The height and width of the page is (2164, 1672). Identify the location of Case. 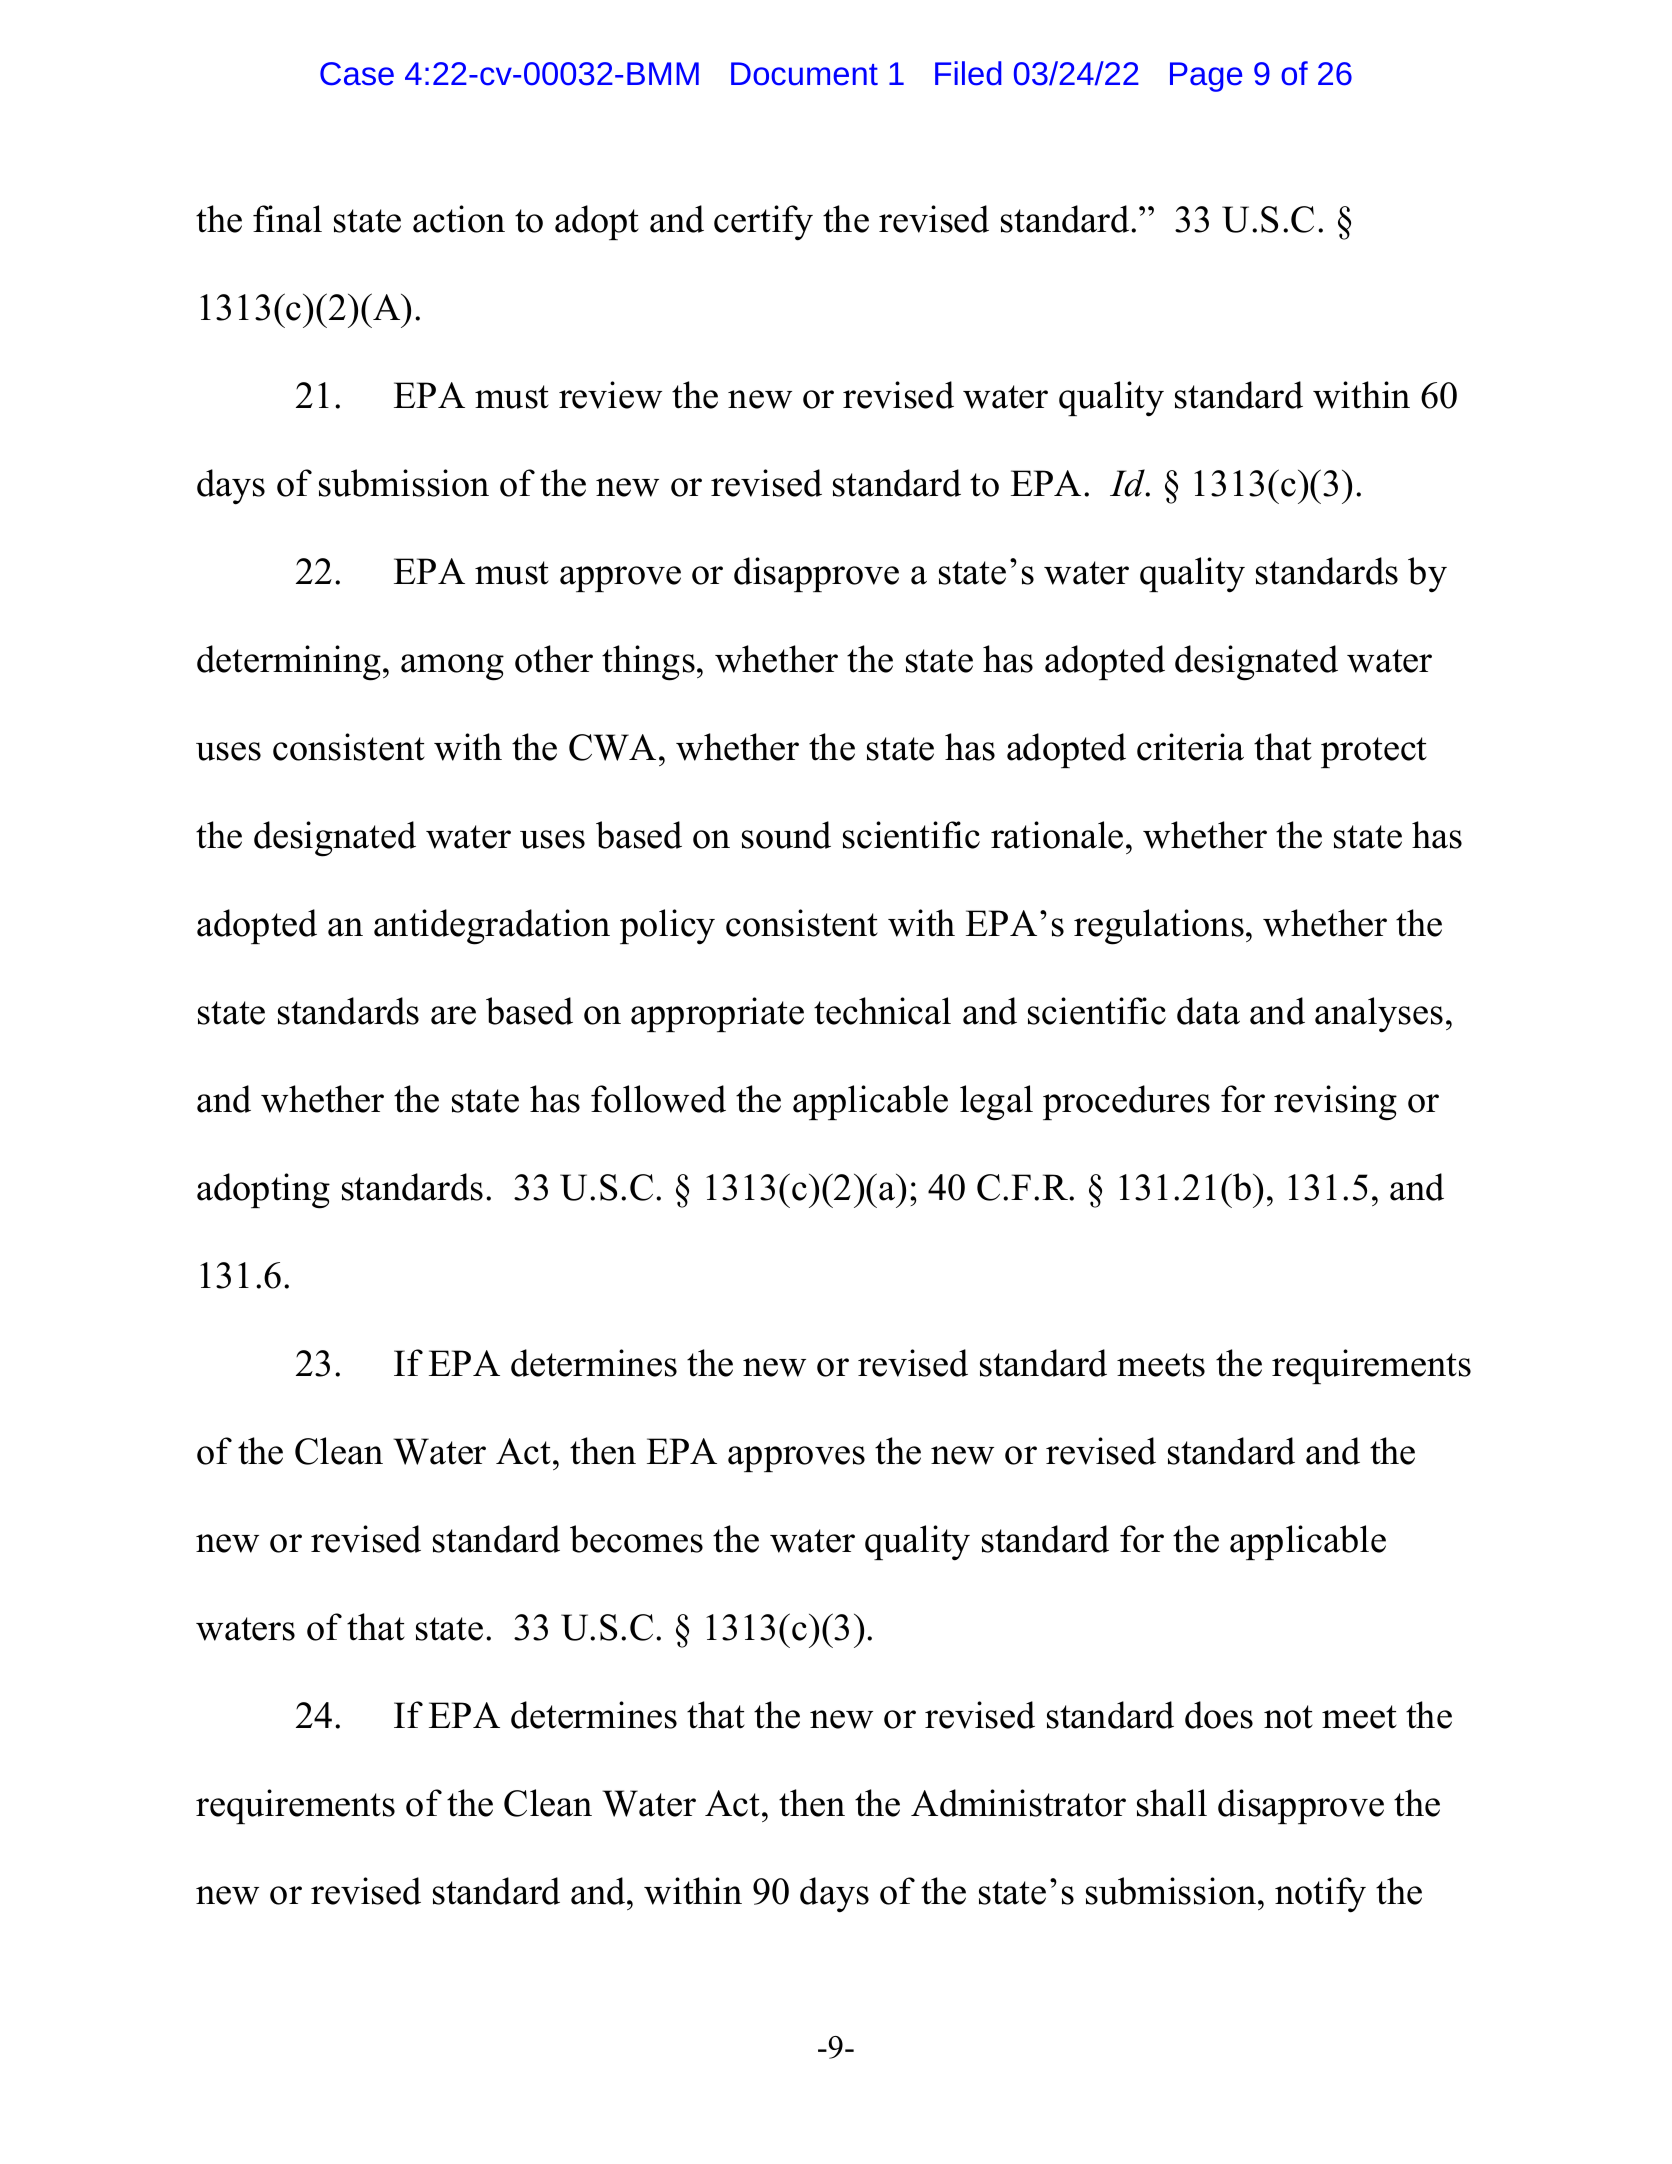
(357, 74).
